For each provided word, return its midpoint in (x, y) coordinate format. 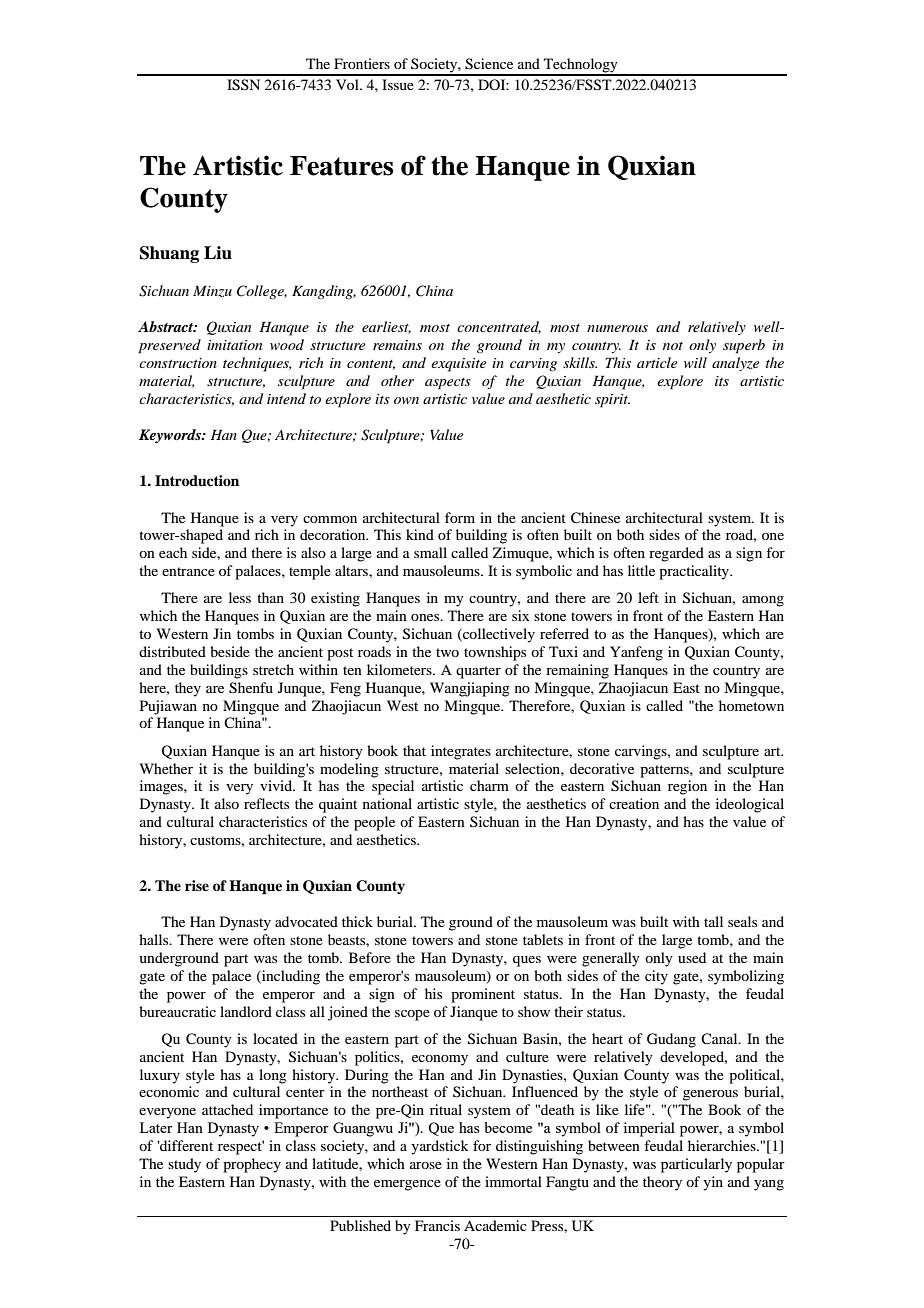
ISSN (243, 85)
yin (713, 1183)
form (460, 517)
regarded (676, 554)
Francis (437, 1225)
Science (489, 64)
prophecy (252, 1165)
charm (489, 785)
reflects (266, 803)
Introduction (197, 480)
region (687, 787)
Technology (581, 66)
